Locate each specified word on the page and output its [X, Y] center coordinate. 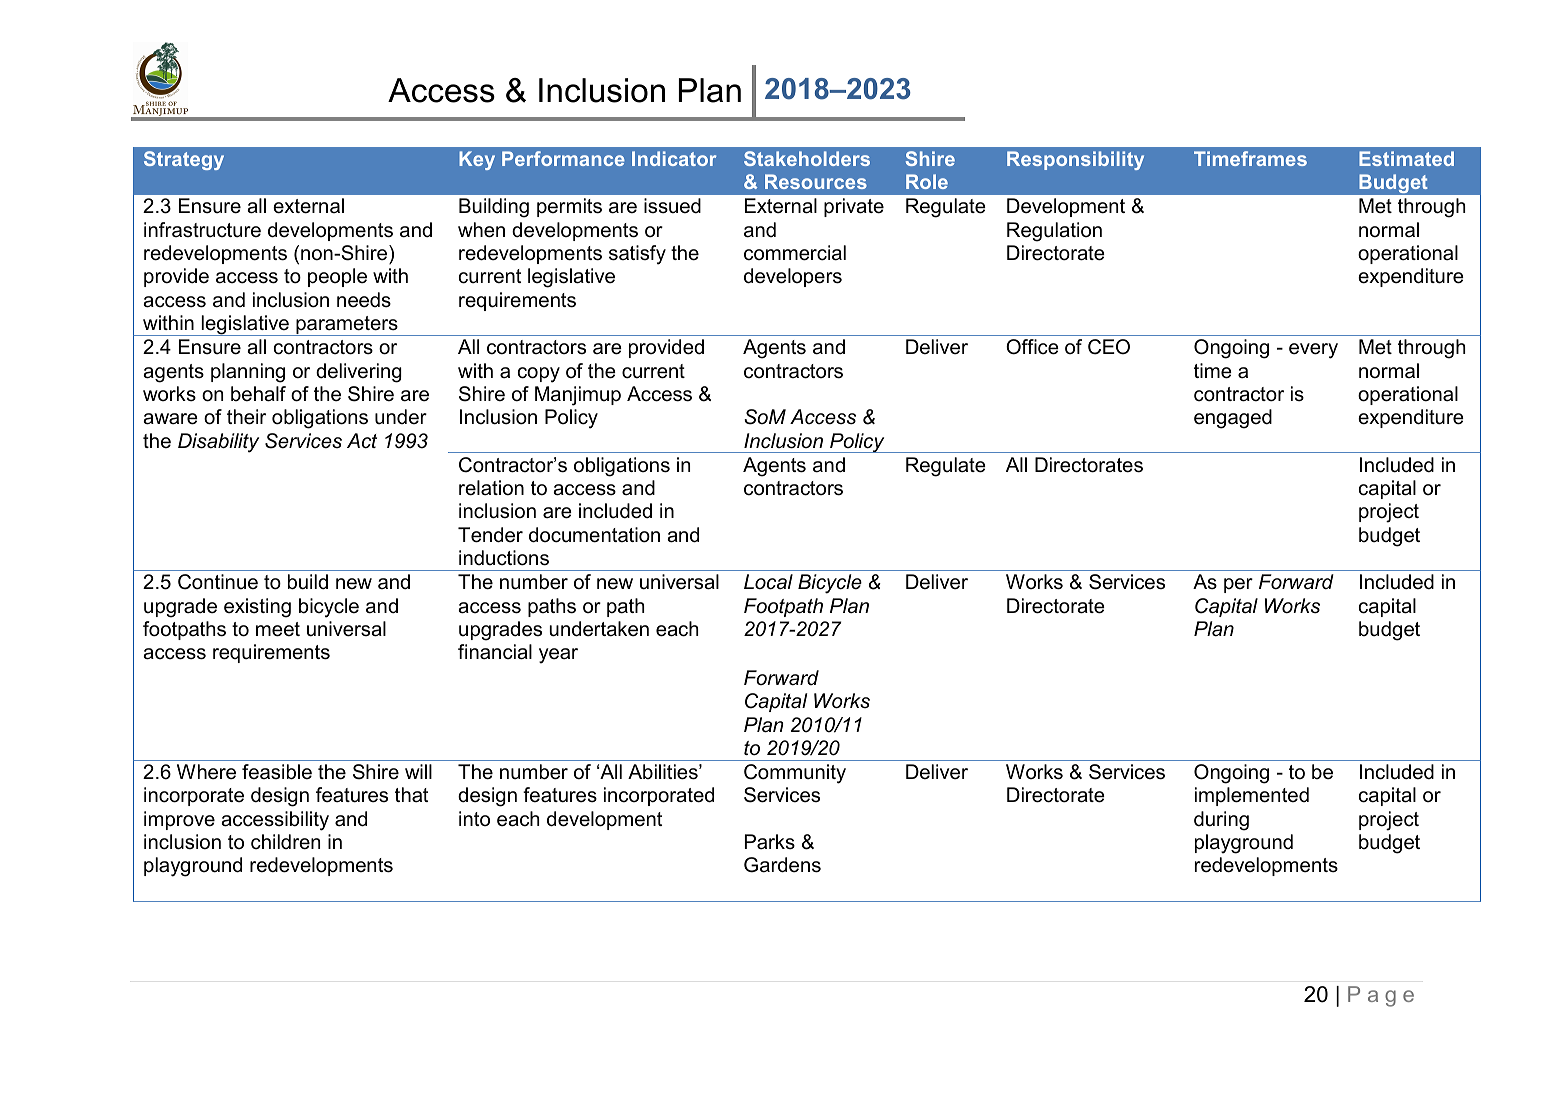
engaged [1233, 419]
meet [278, 629]
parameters [347, 326]
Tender [490, 535]
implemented [1252, 796]
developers [793, 277]
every [1313, 351]
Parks [770, 842]
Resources [816, 181]
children [285, 842]
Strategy [184, 160]
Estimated [1406, 158]
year [558, 656]
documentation [594, 535]
